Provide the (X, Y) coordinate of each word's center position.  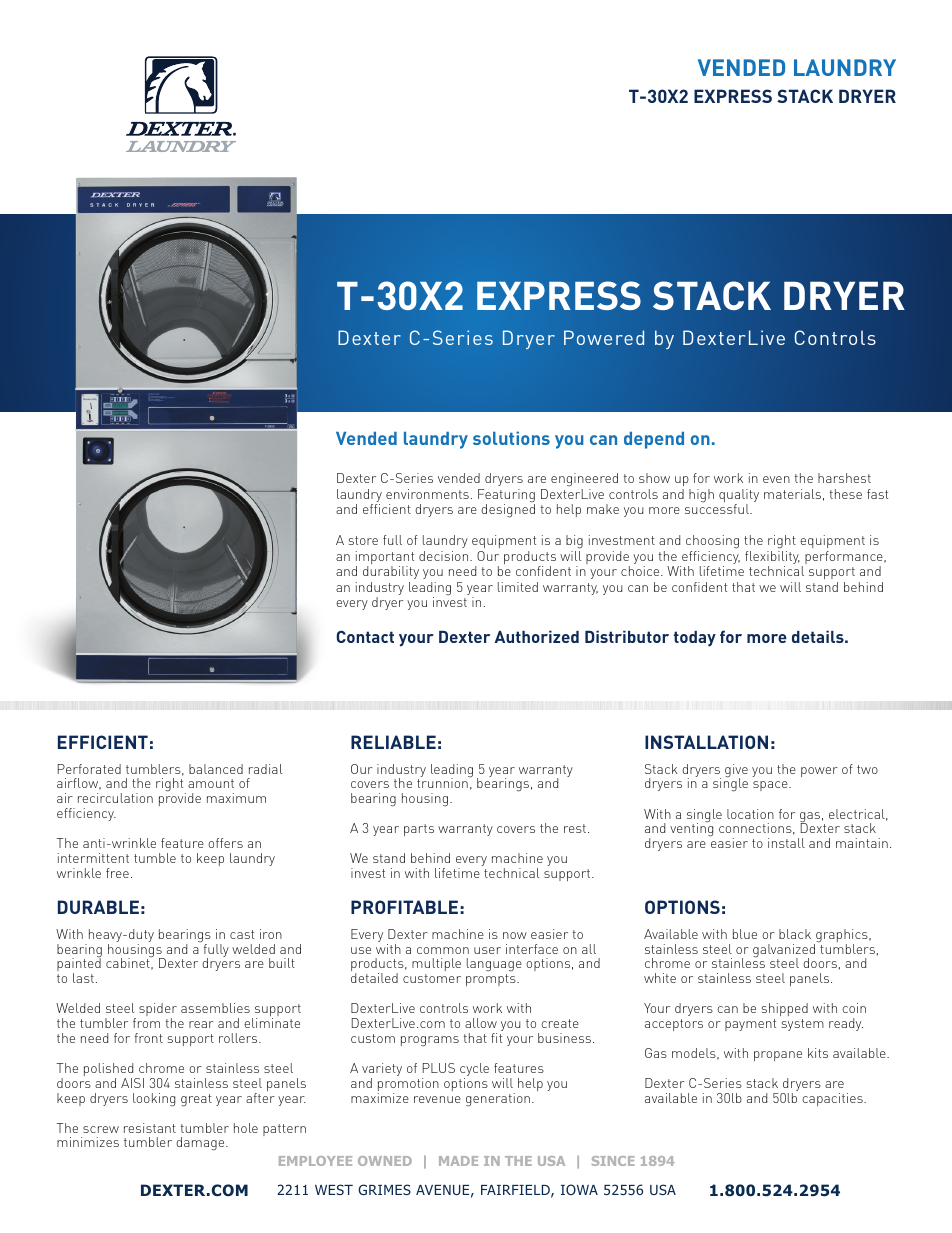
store (363, 540)
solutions (511, 438)
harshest (844, 478)
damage (201, 1144)
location (750, 814)
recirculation (115, 798)
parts (419, 830)
